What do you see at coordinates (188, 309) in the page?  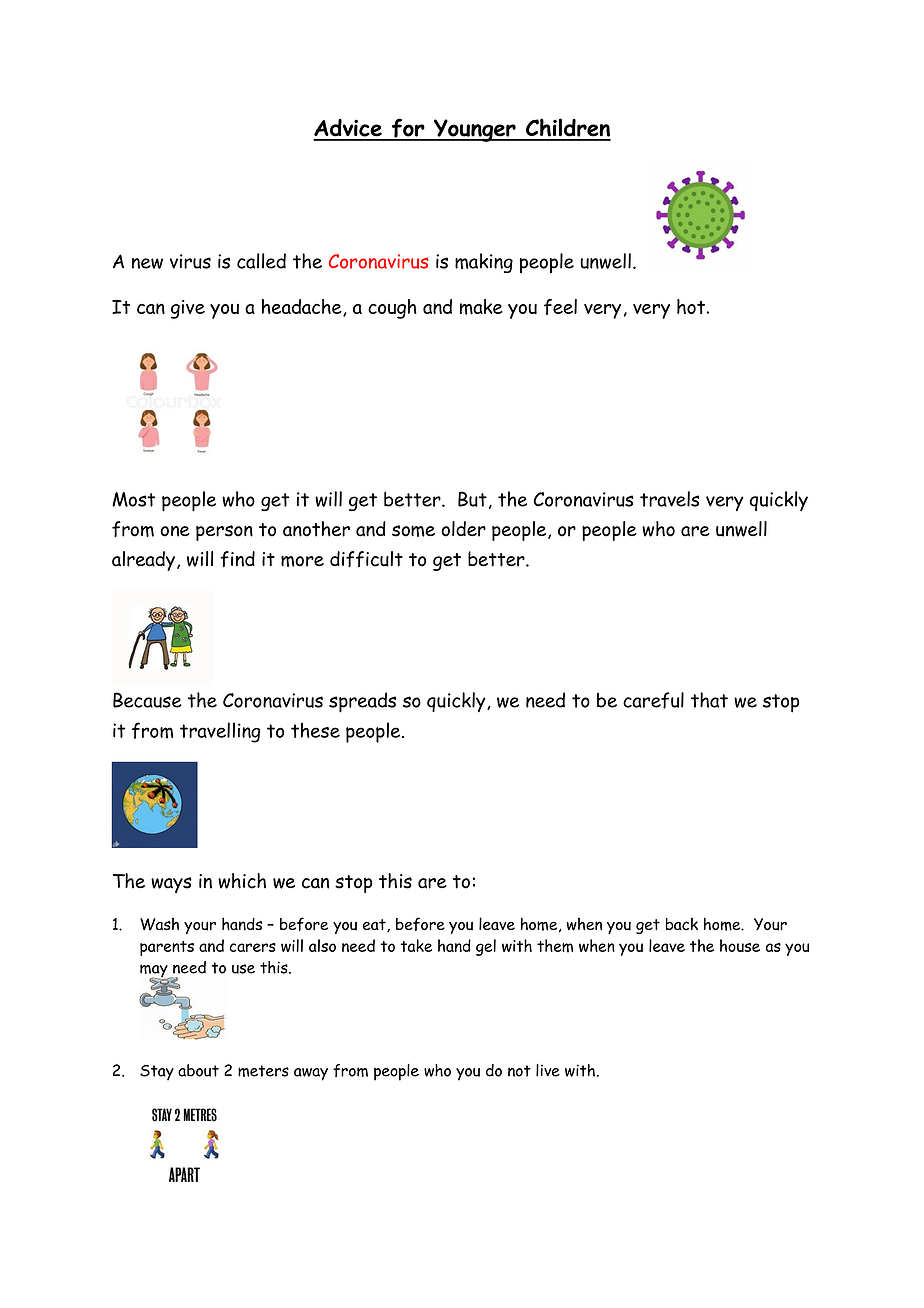 I see `give` at bounding box center [188, 309].
